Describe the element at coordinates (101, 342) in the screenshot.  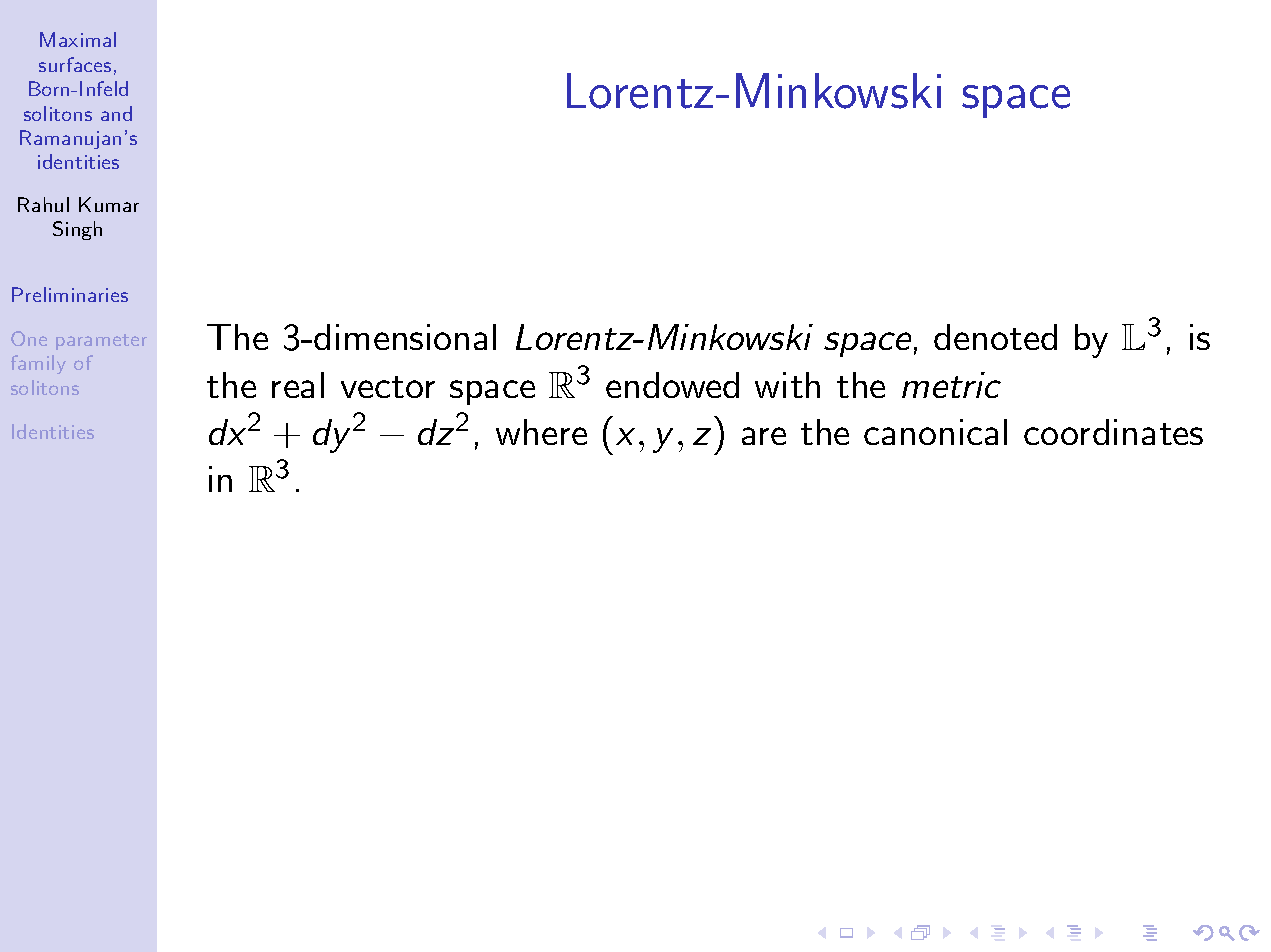
I see `parameter` at that location.
